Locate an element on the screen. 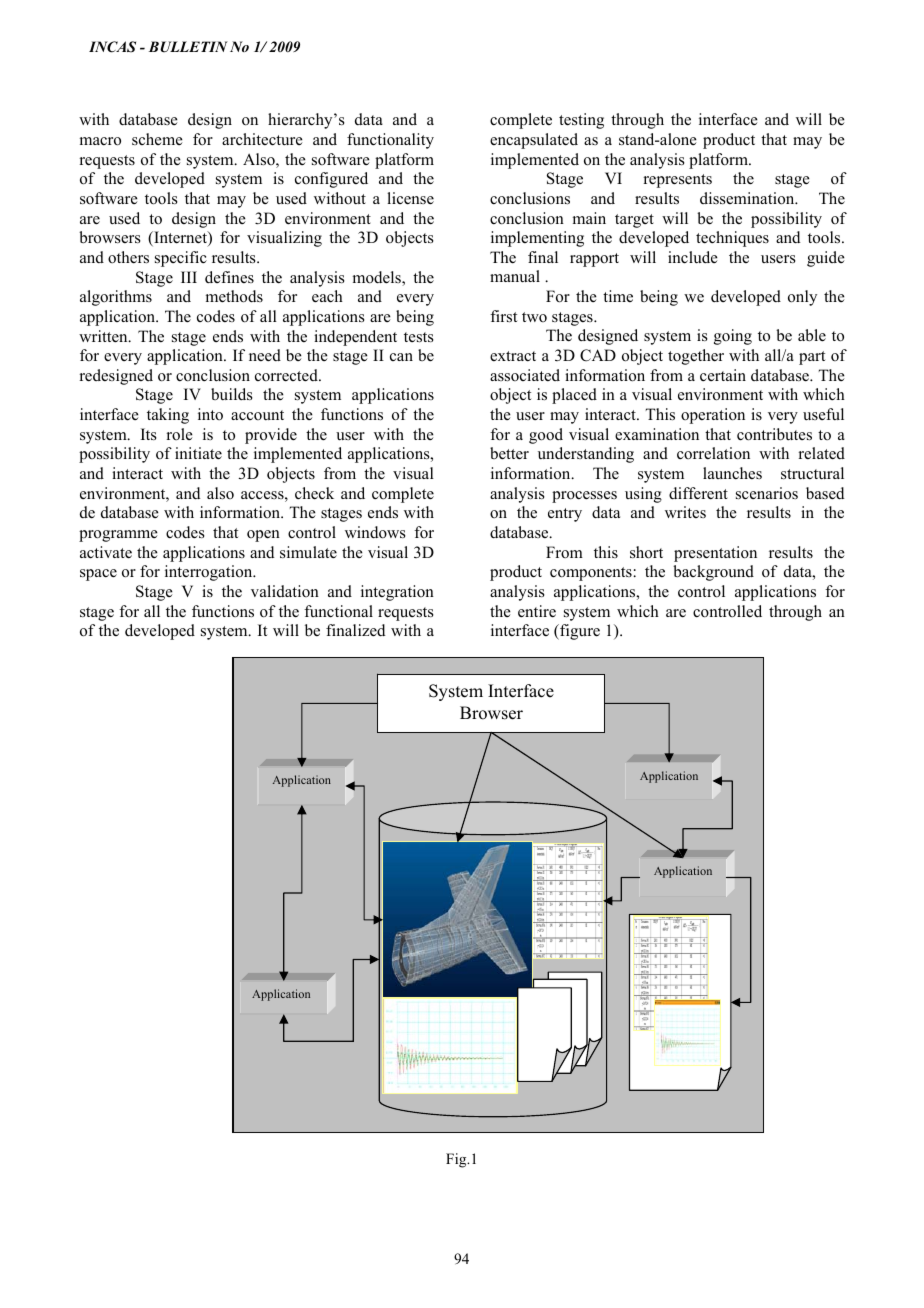  include is located at coordinates (693, 257).
